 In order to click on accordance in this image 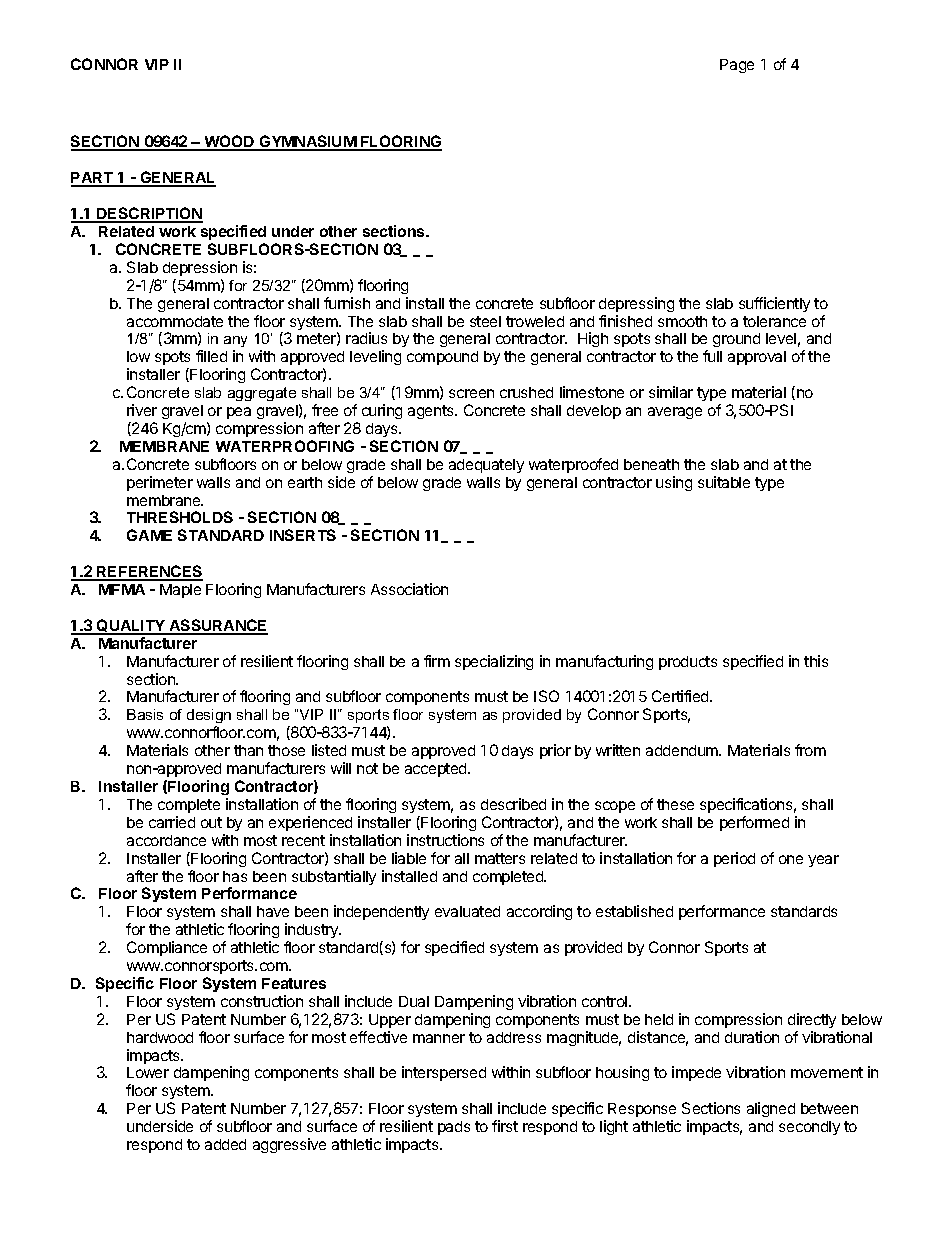, I will do `click(166, 840)`.
